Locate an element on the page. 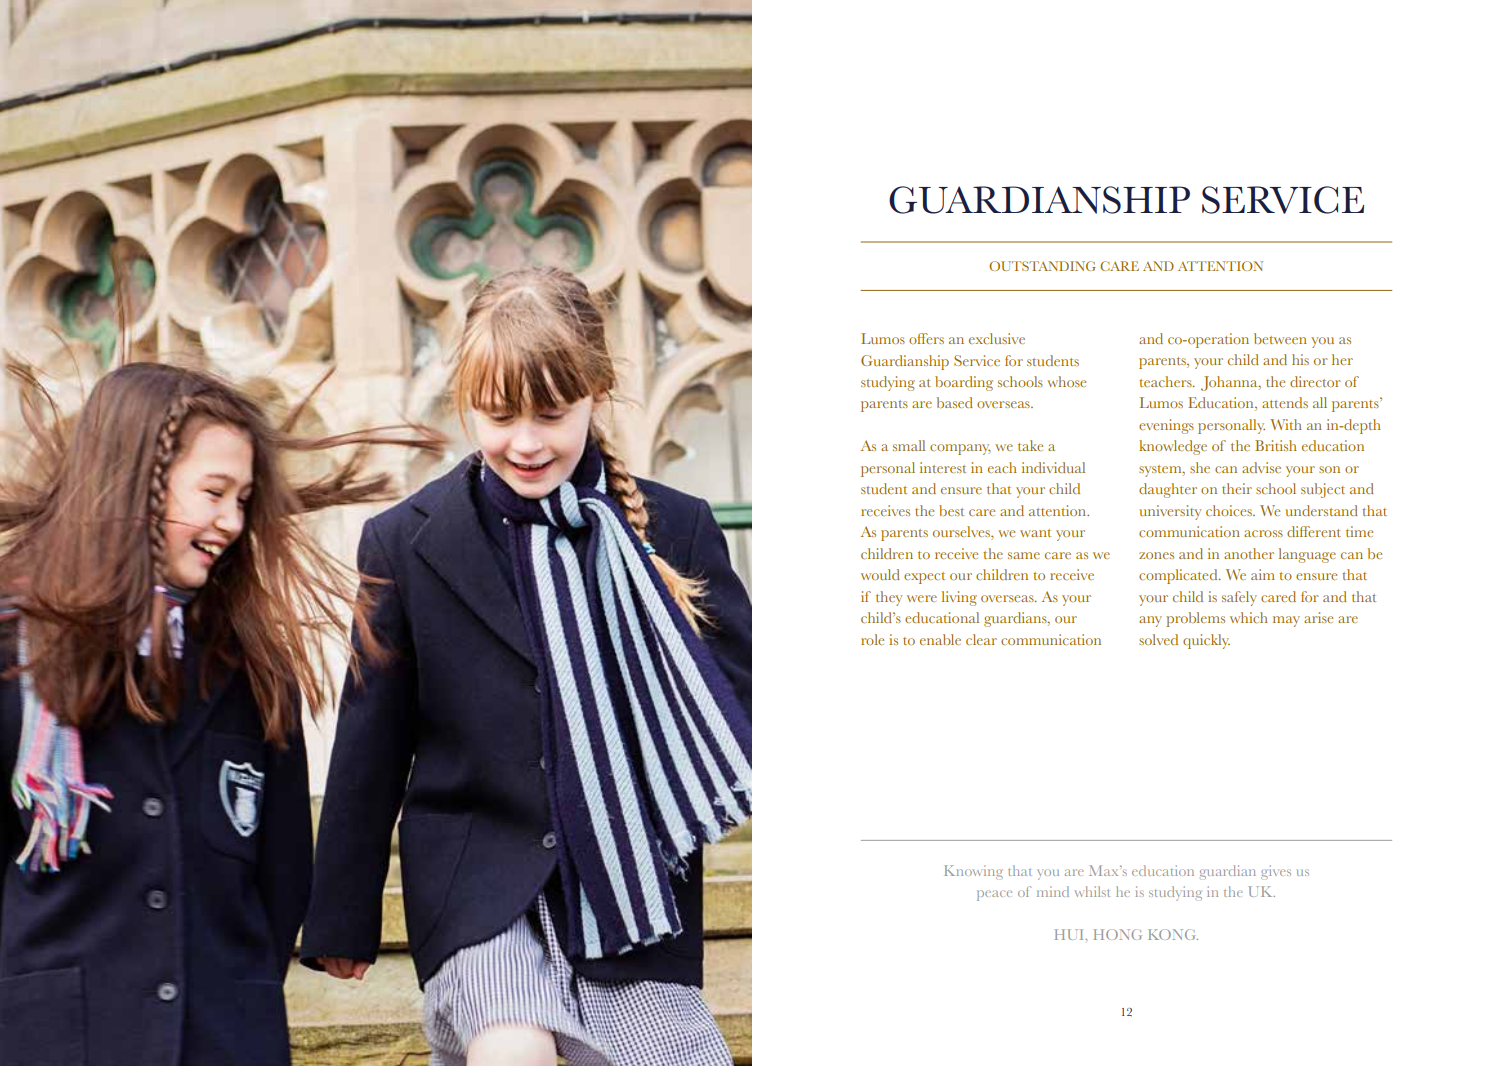  OUTSTANDING is located at coordinates (1042, 266).
